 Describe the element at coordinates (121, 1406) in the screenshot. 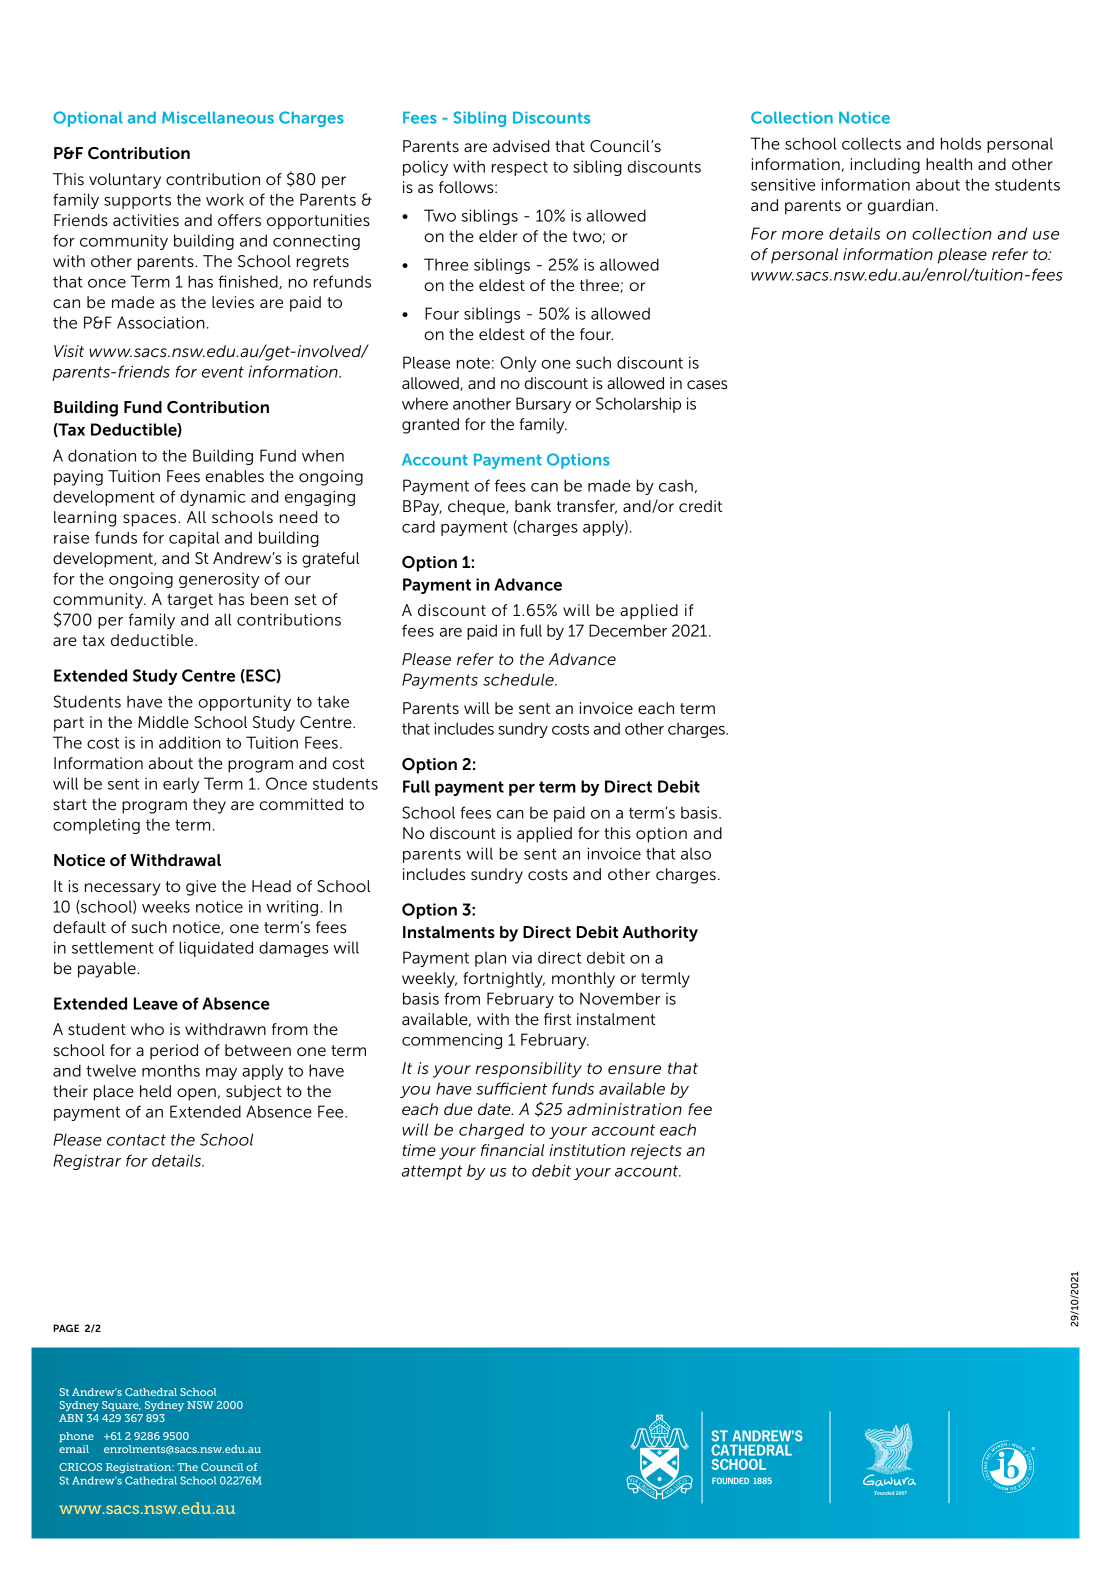

I see `Square` at that location.
